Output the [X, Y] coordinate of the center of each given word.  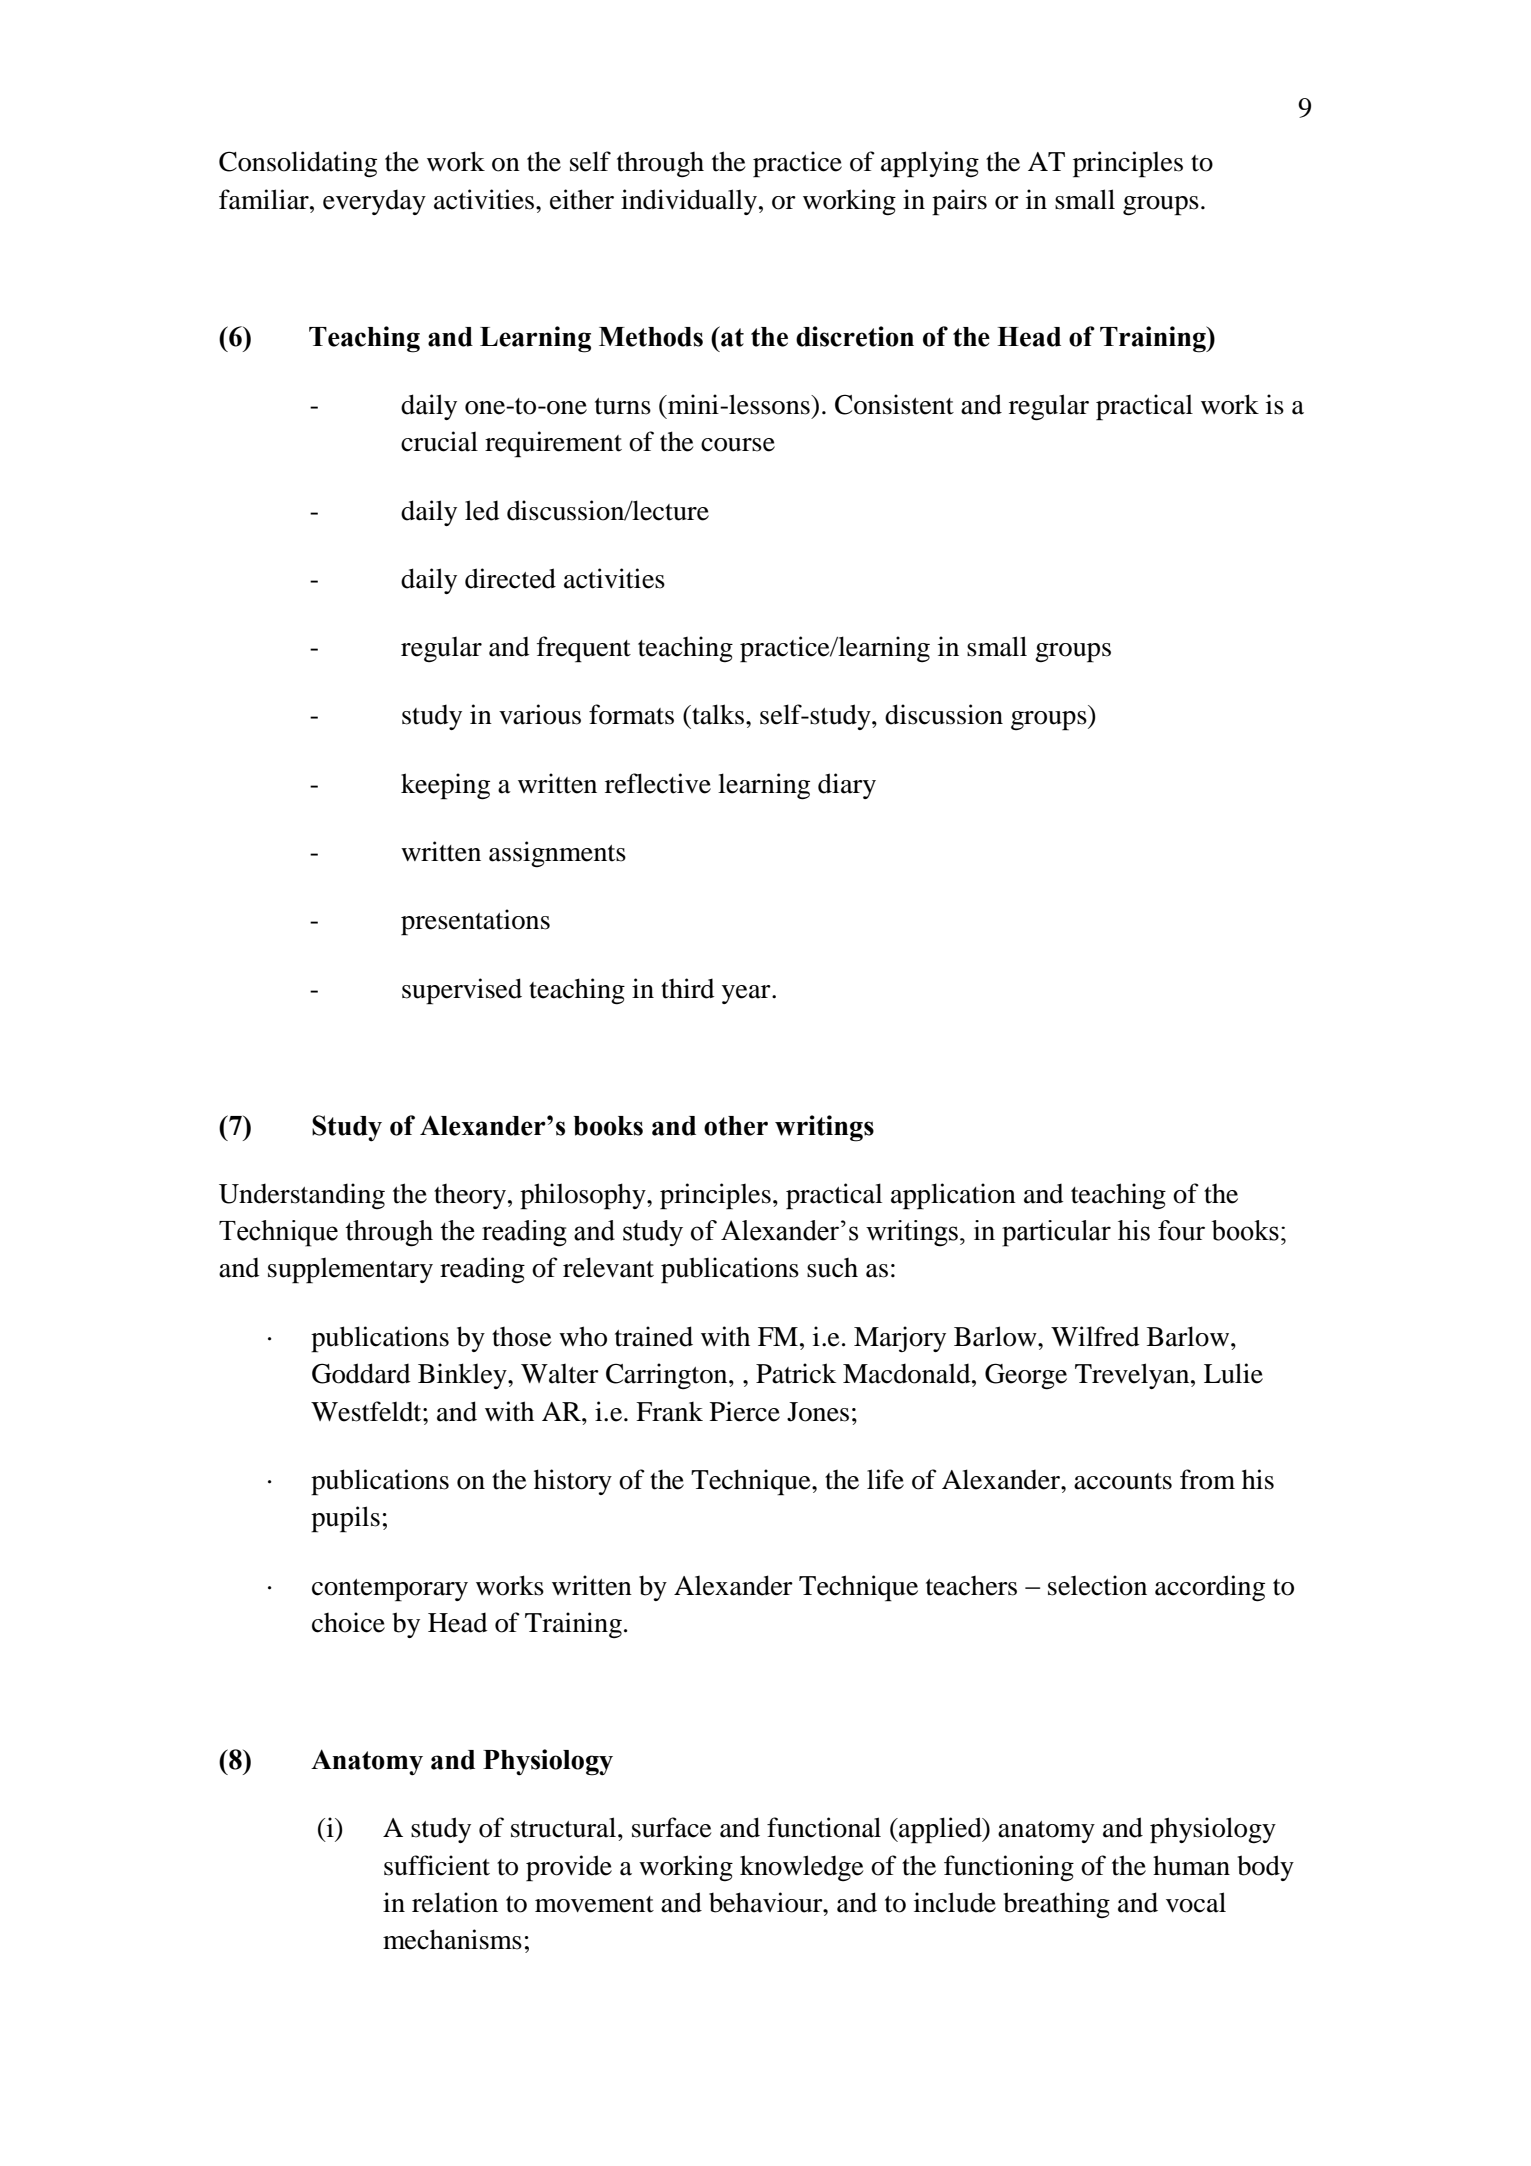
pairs [959, 202]
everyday [374, 202]
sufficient [437, 1865]
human [1191, 1865]
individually [689, 202]
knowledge [802, 1868]
